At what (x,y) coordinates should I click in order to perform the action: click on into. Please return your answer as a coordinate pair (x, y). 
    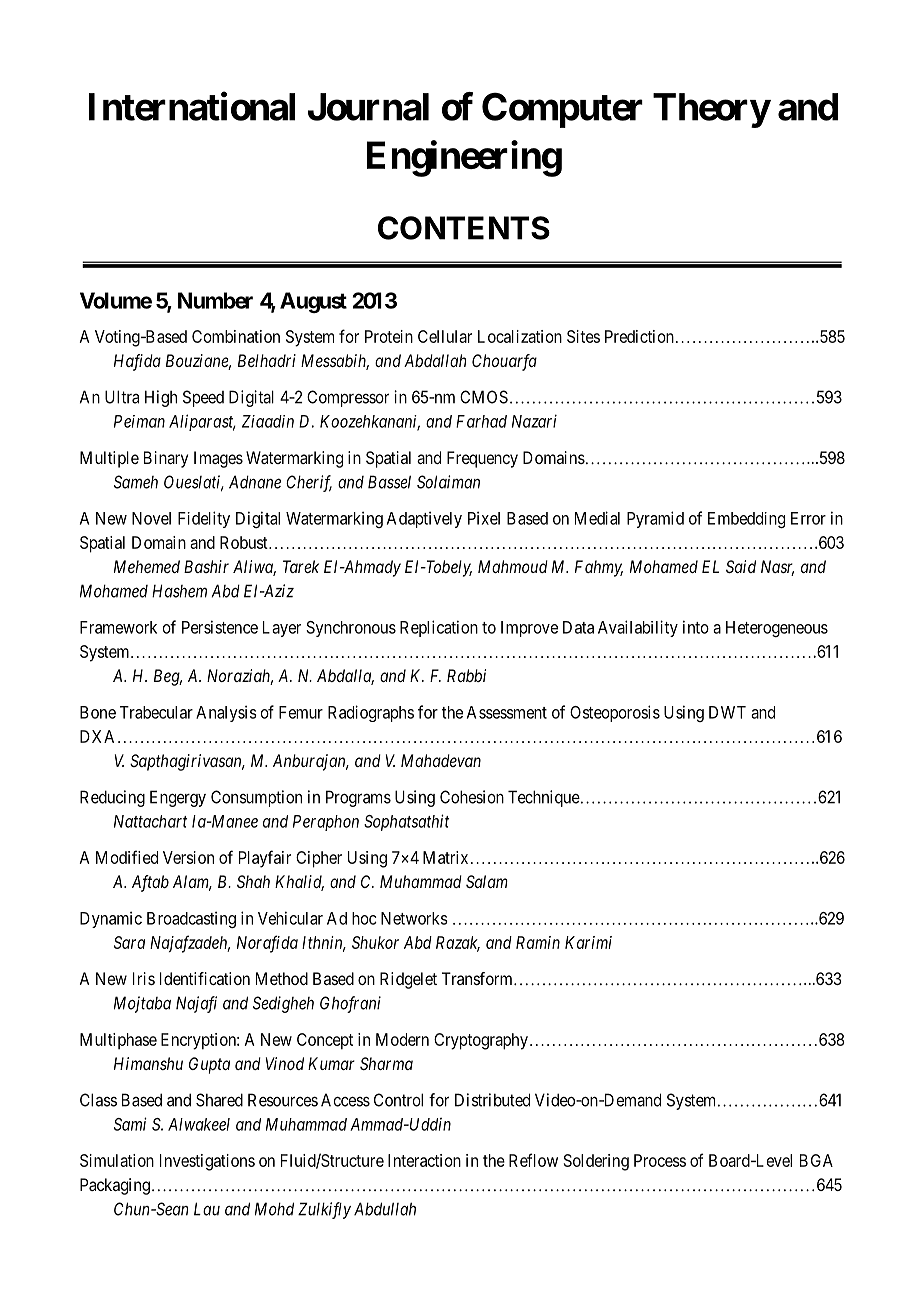
    Looking at the image, I should click on (696, 627).
